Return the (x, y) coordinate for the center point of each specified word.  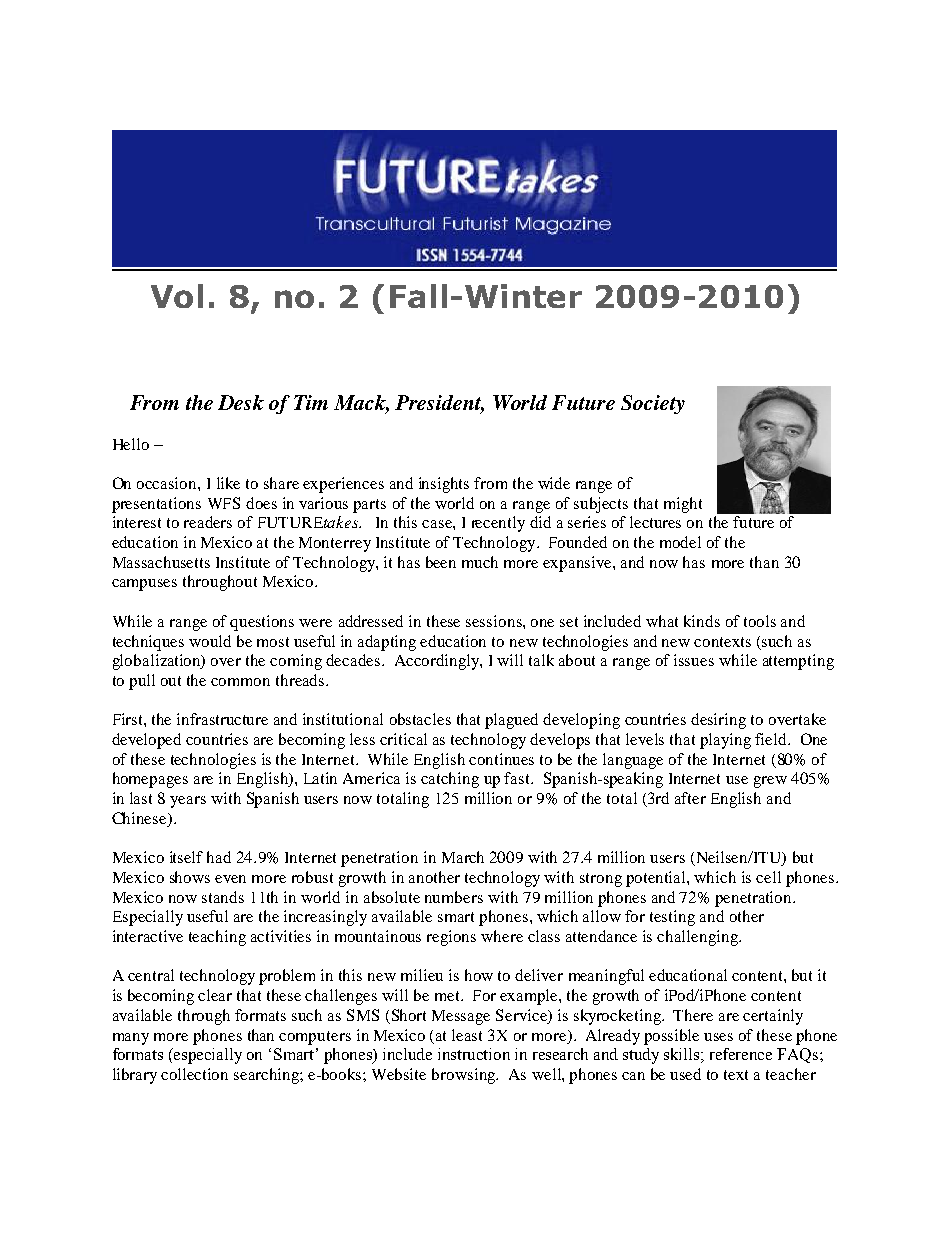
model (680, 542)
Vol (177, 296)
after (690, 798)
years (188, 802)
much (480, 562)
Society (653, 404)
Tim (311, 402)
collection (194, 1074)
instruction (474, 1054)
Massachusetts (161, 562)
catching (450, 780)
